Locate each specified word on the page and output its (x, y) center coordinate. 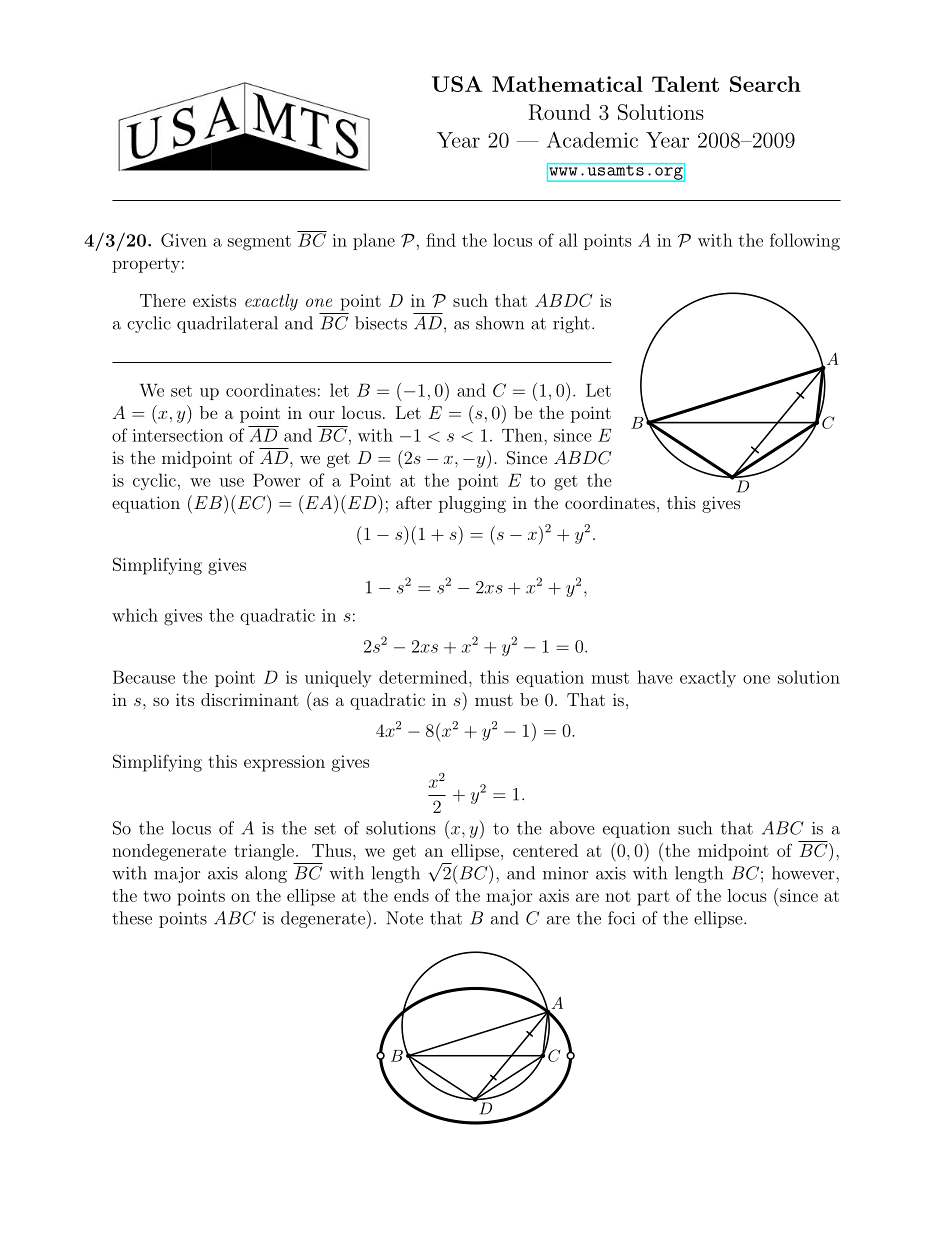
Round (559, 112)
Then (523, 435)
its (185, 699)
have (655, 677)
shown (500, 323)
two (157, 896)
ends (411, 895)
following (805, 242)
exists (214, 300)
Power (277, 480)
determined (424, 677)
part (653, 898)
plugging (472, 504)
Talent (685, 84)
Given (184, 240)
